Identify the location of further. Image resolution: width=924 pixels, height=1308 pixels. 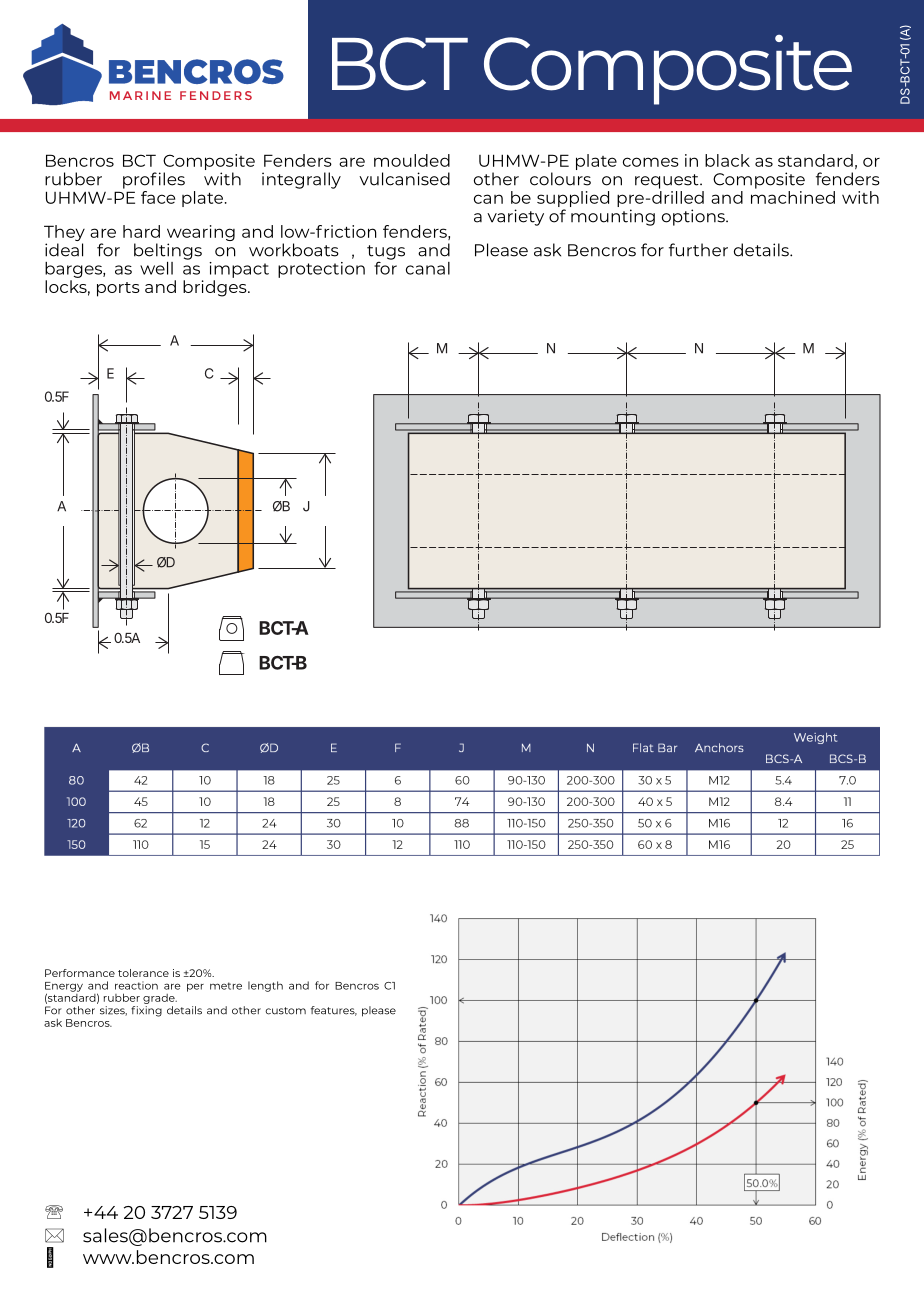
(698, 250).
